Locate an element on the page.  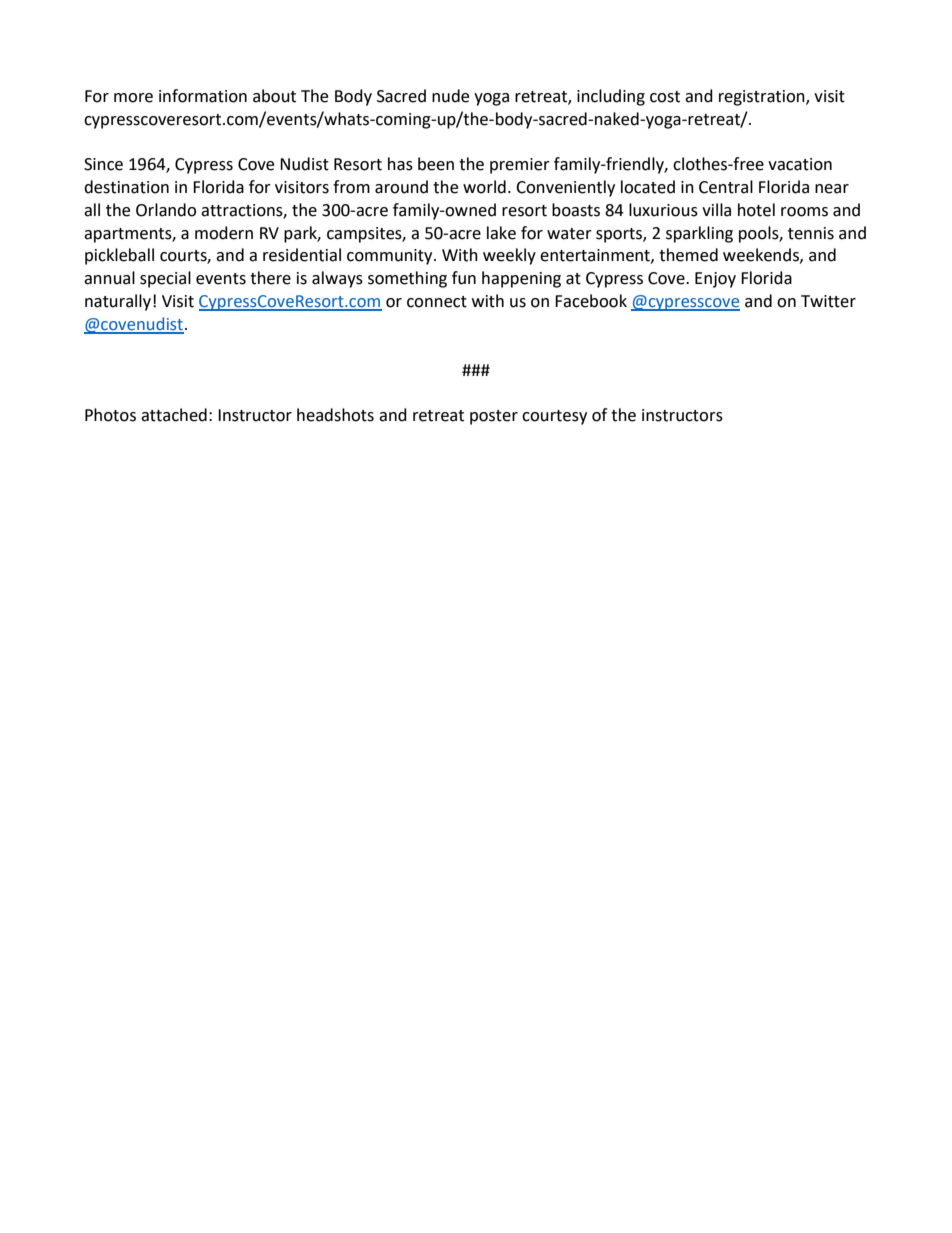
connect is located at coordinates (437, 302).
